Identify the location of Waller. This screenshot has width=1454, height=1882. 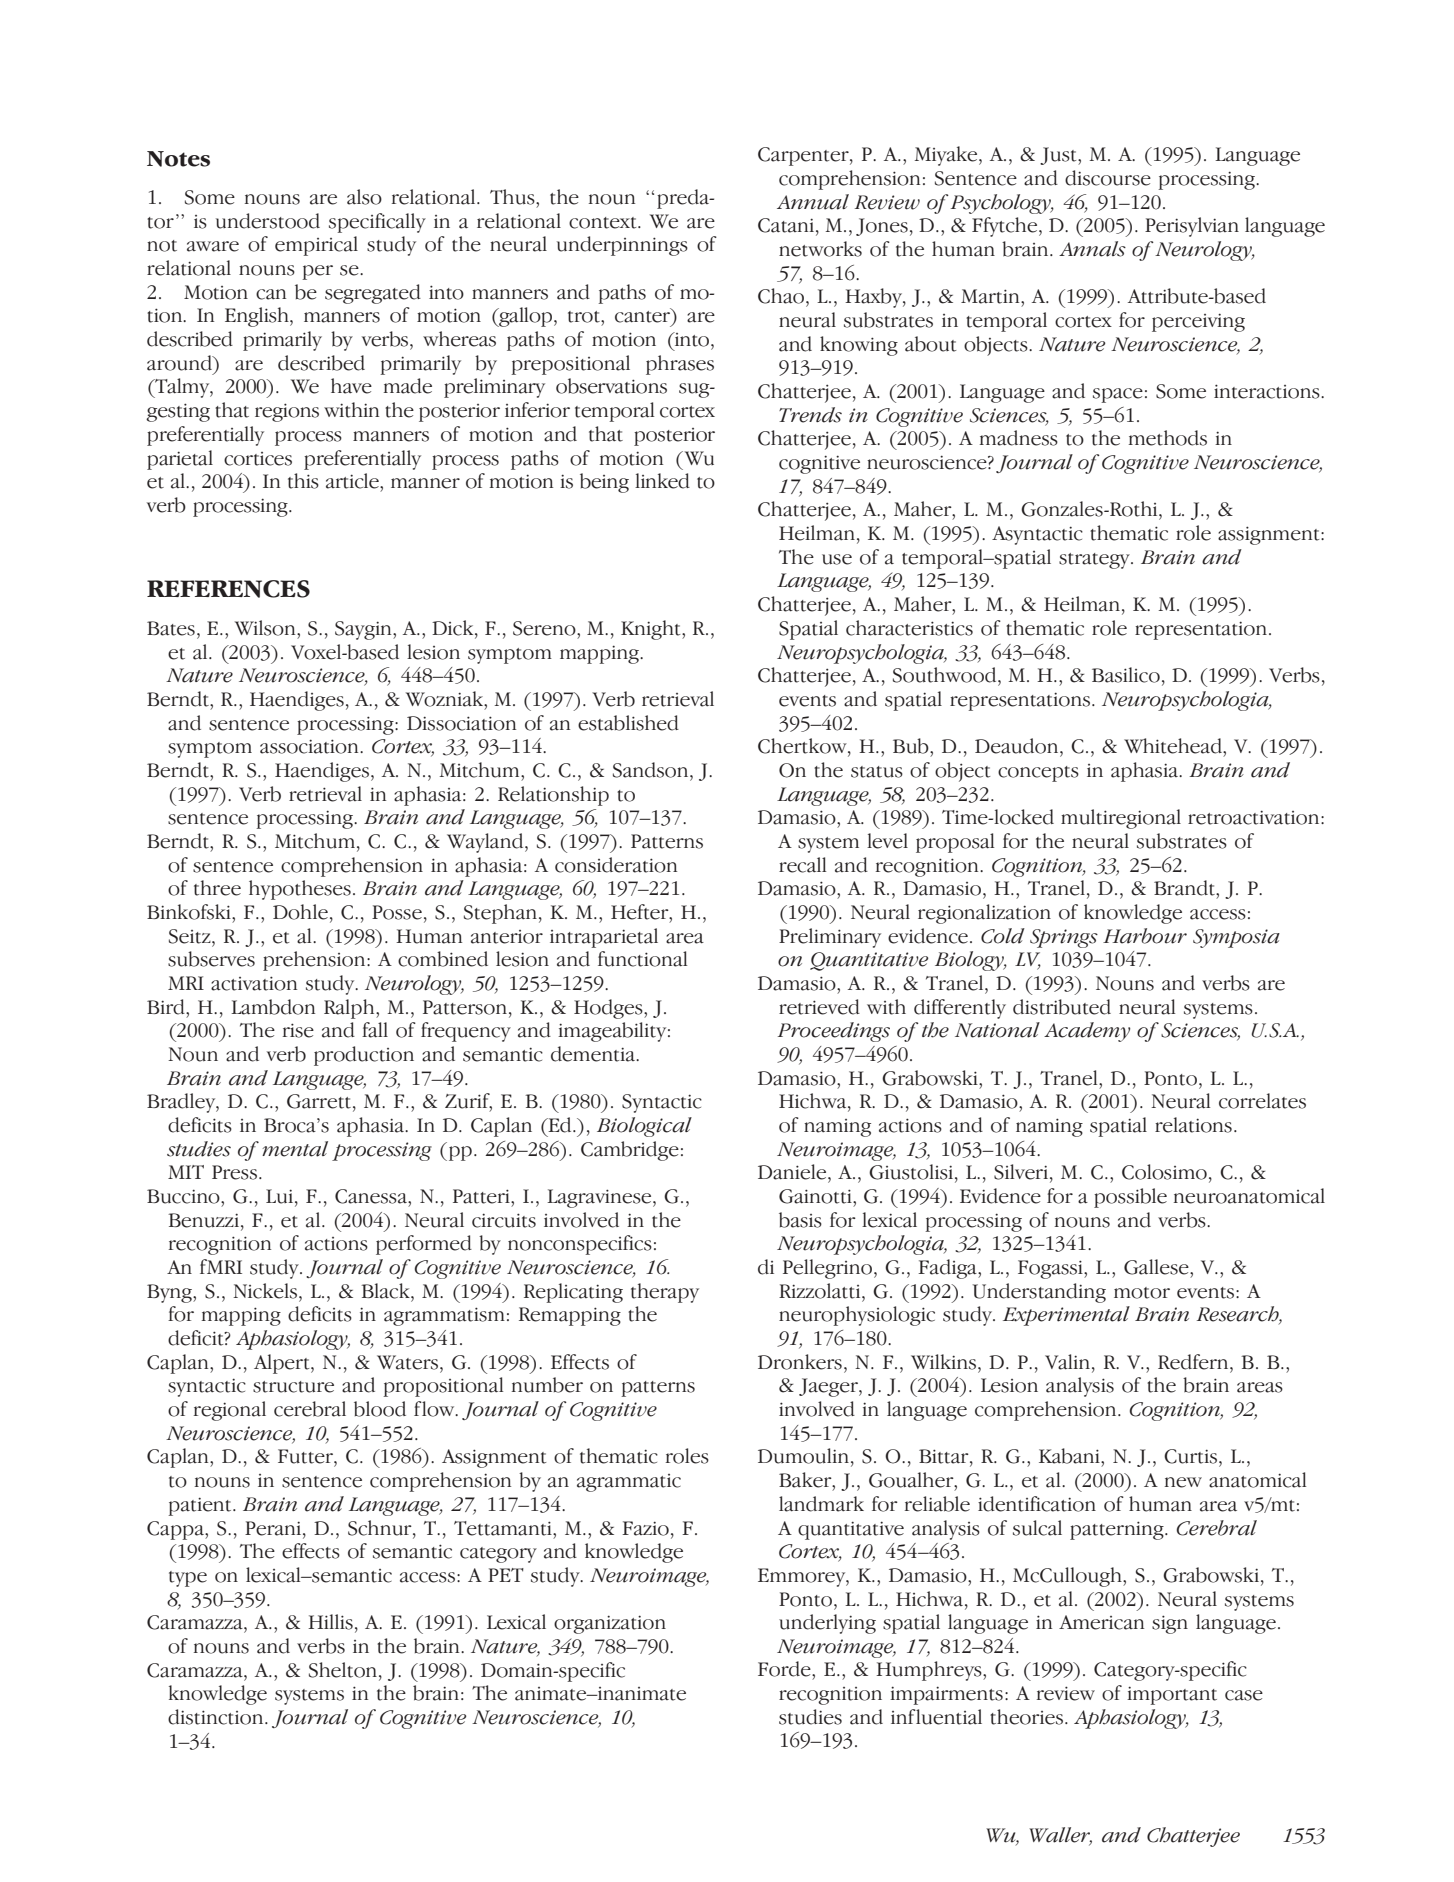
(1060, 1836).
